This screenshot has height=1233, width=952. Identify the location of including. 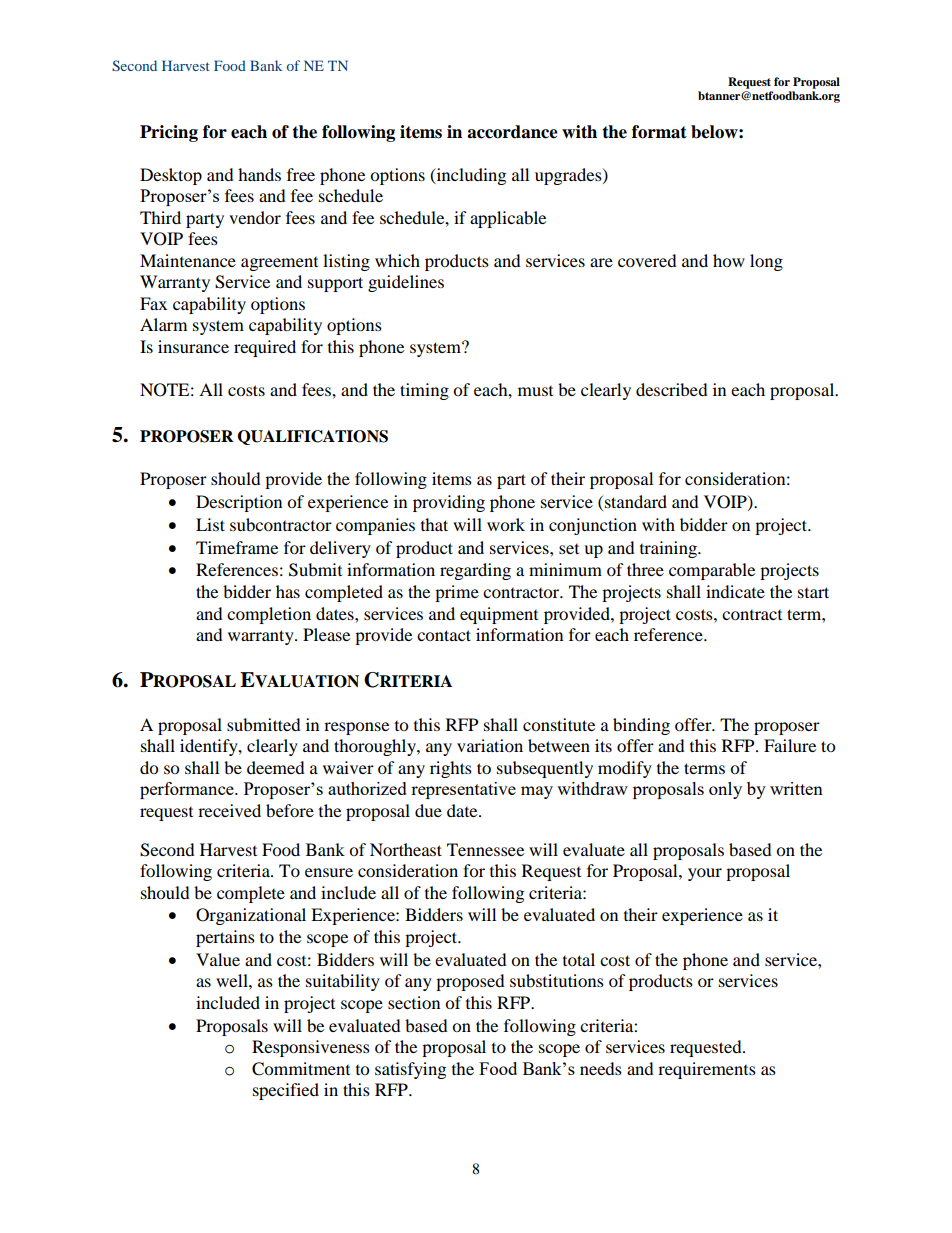
(470, 176).
